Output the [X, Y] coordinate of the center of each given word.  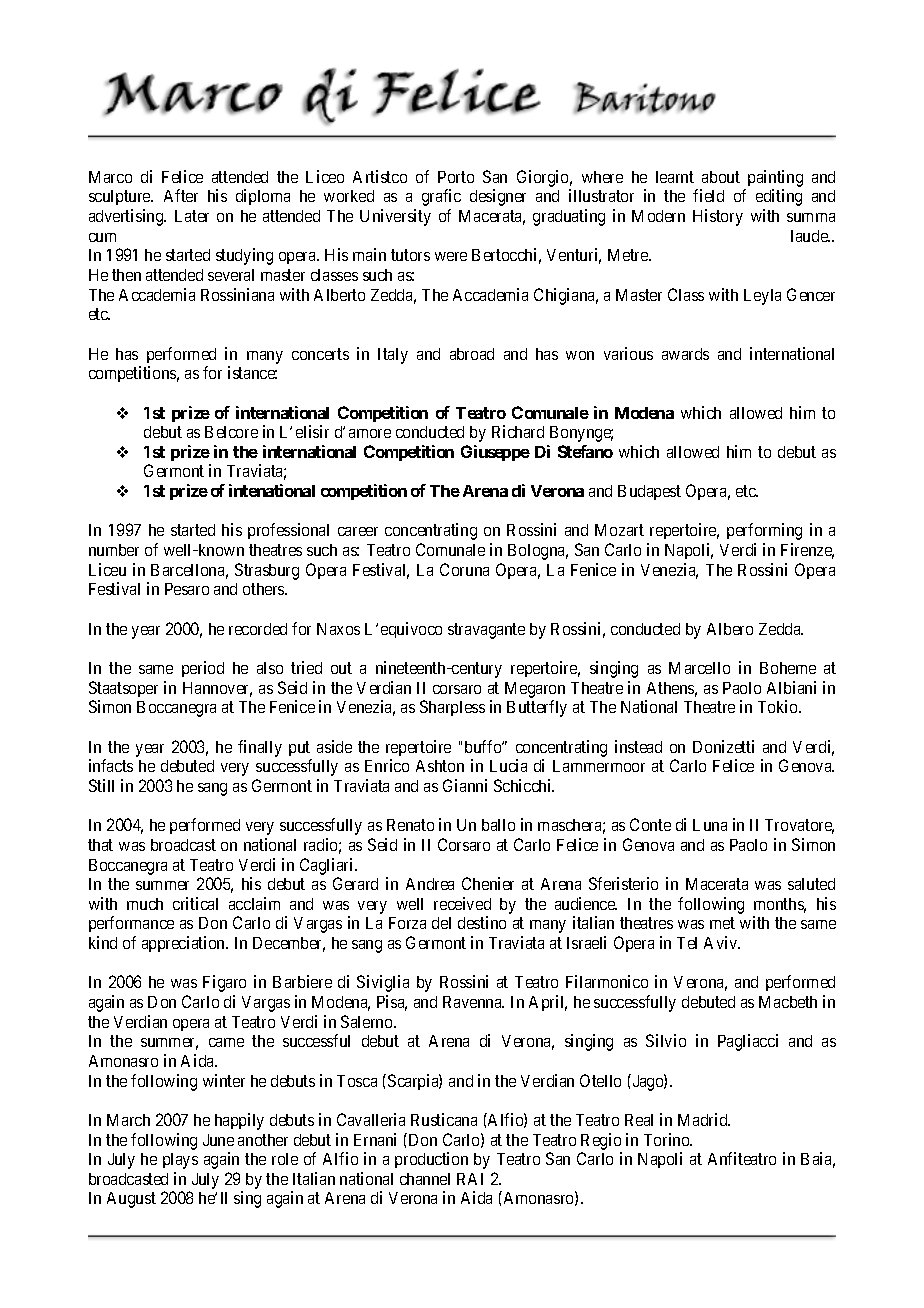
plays [180, 1161]
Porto [456, 177]
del [441, 923]
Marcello [699, 668]
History [718, 217]
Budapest [649, 492]
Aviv [722, 942]
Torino [668, 1139]
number [114, 550]
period [203, 669]
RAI [470, 1179]
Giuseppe [495, 453]
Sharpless [452, 708]
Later [192, 216]
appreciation [185, 944]
